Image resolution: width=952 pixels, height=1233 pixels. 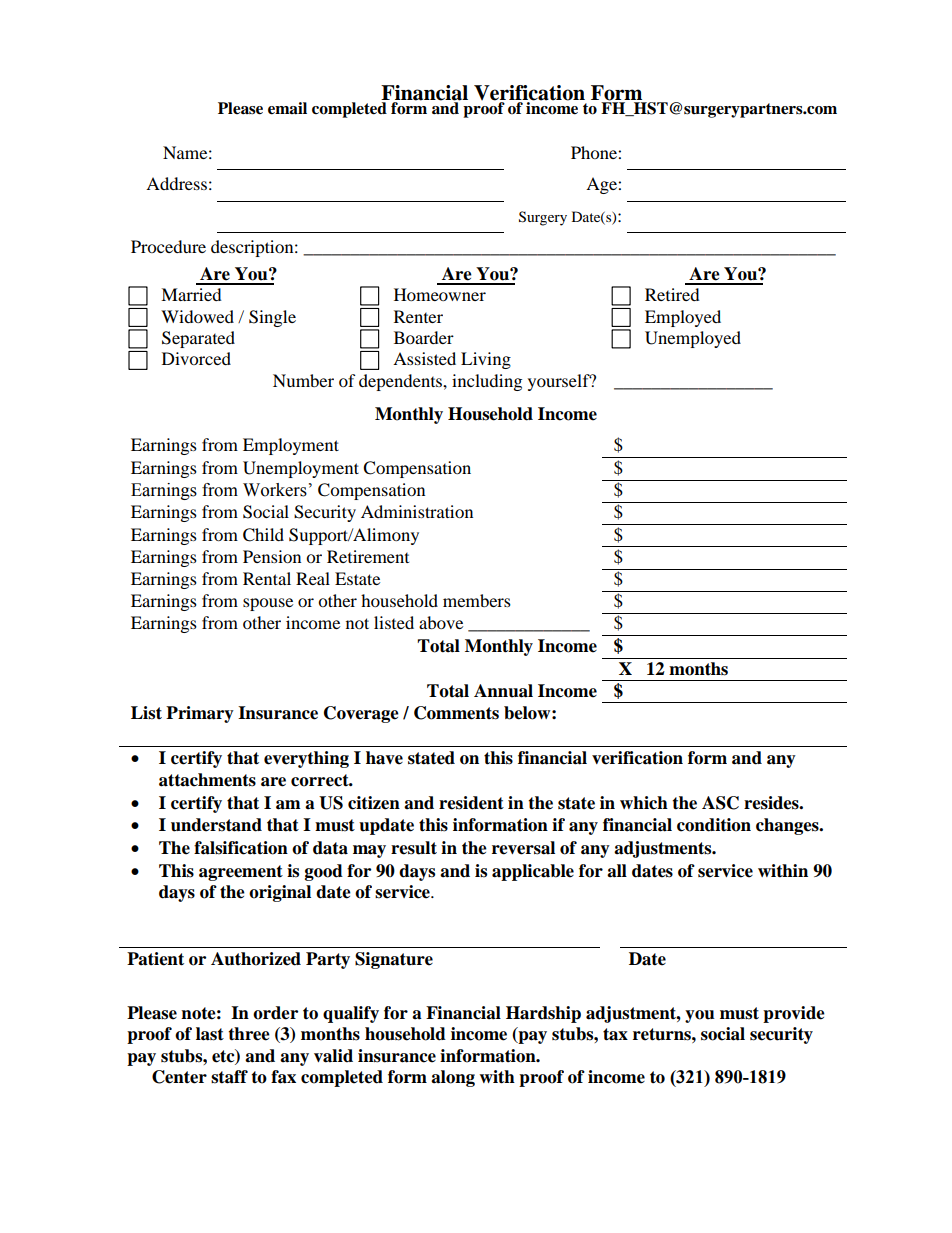 What do you see at coordinates (595, 152) in the screenshot?
I see `Phone` at bounding box center [595, 152].
